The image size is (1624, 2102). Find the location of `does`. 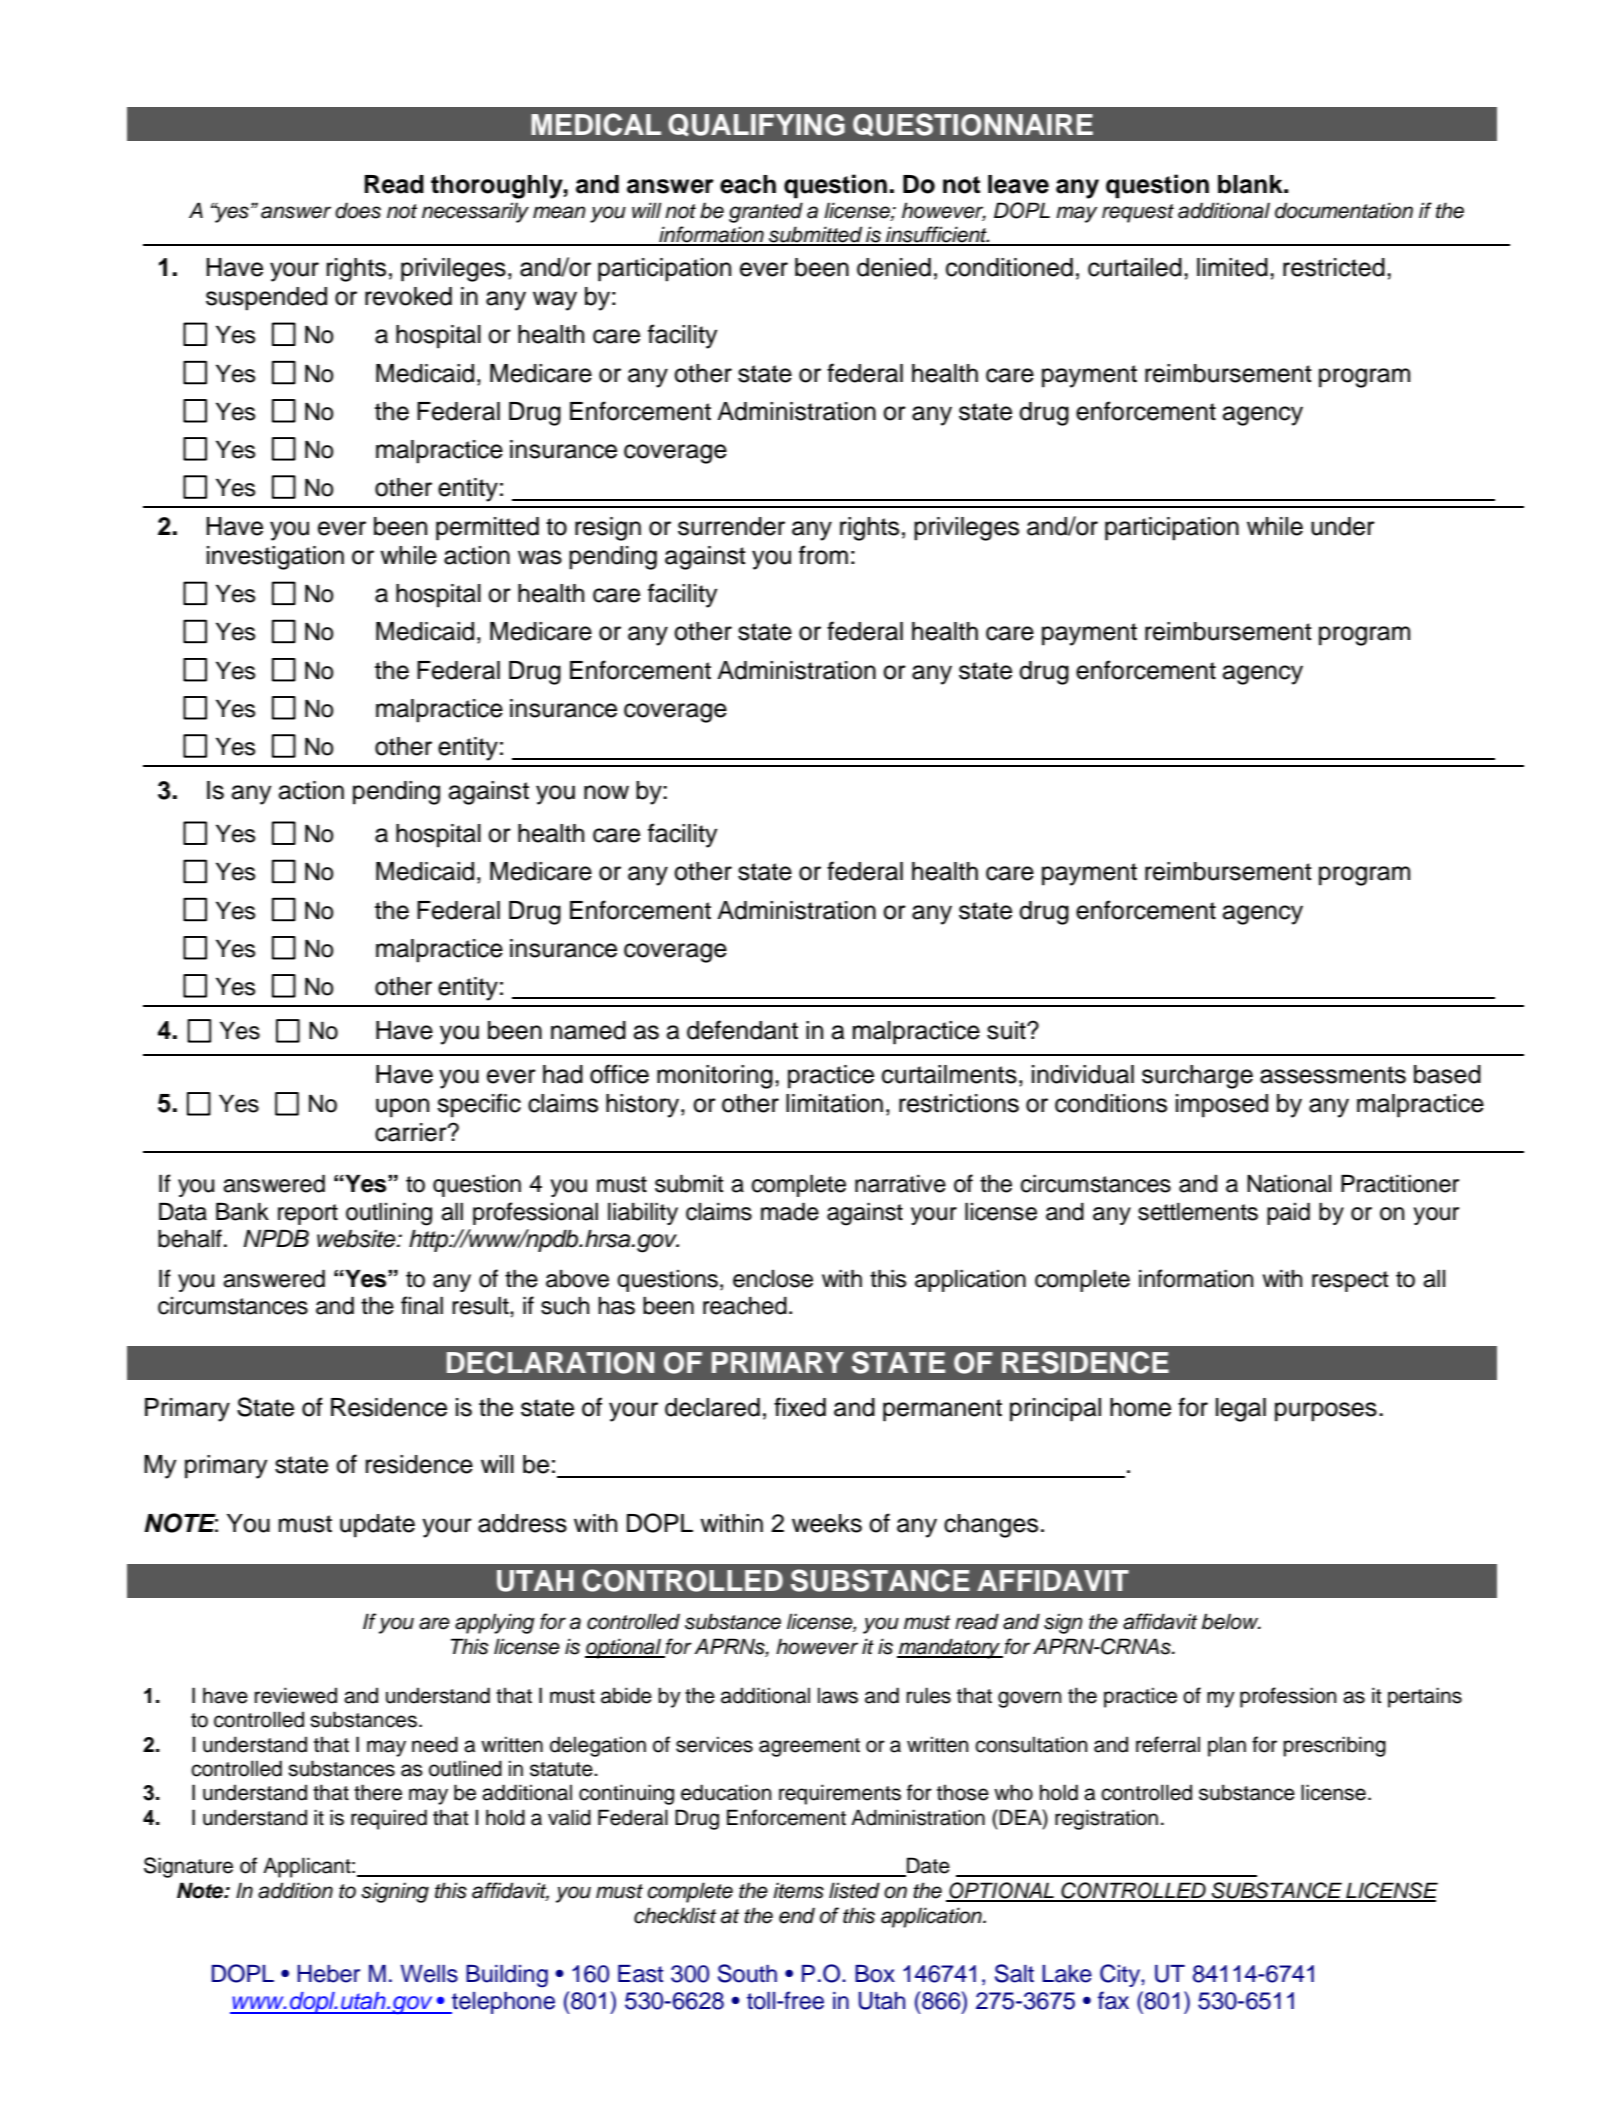

does is located at coordinates (358, 210).
